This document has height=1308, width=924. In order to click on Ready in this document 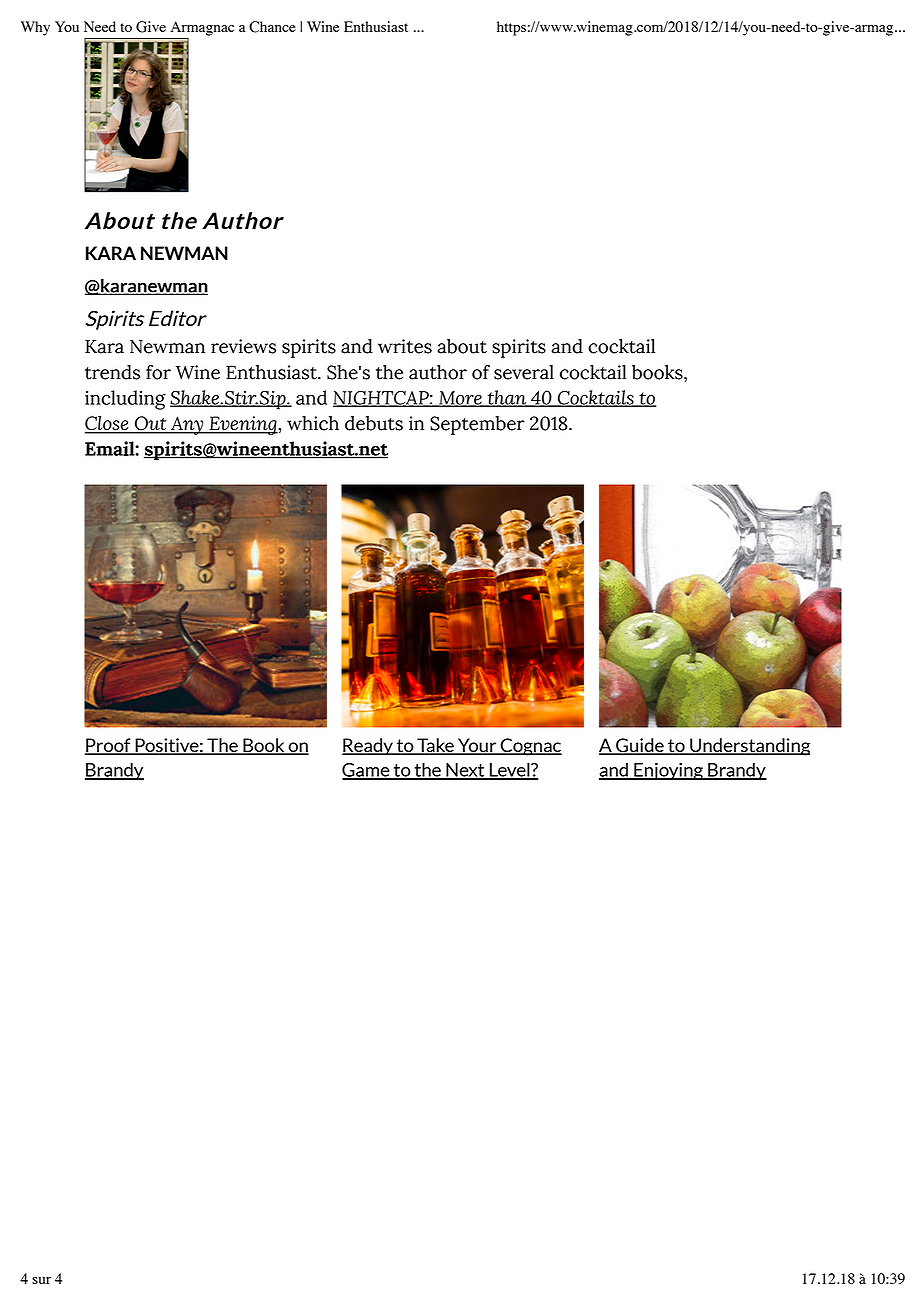, I will do `click(368, 747)`.
